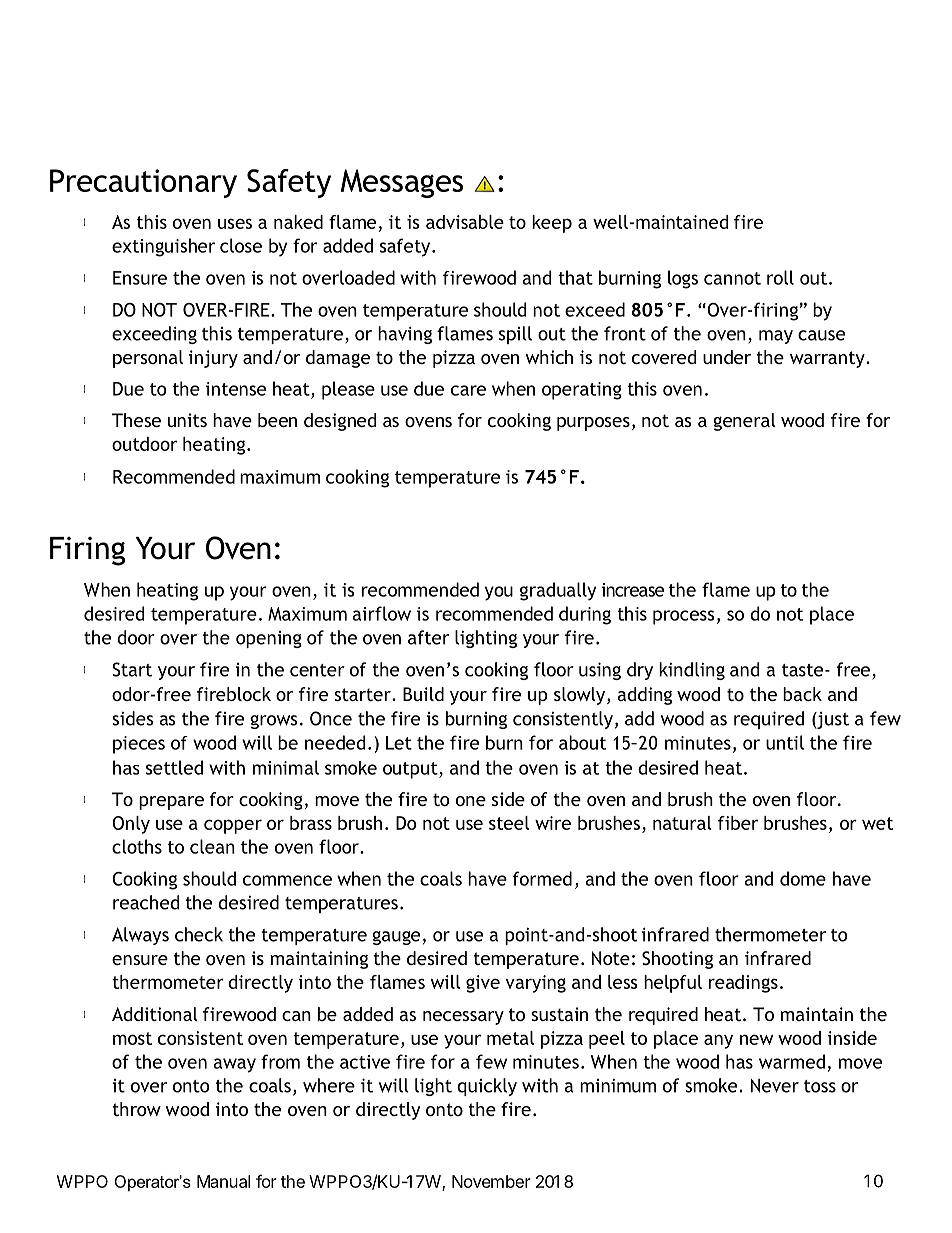 Image resolution: width=952 pixels, height=1233 pixels. What do you see at coordinates (509, 823) in the screenshot?
I see `steel` at bounding box center [509, 823].
